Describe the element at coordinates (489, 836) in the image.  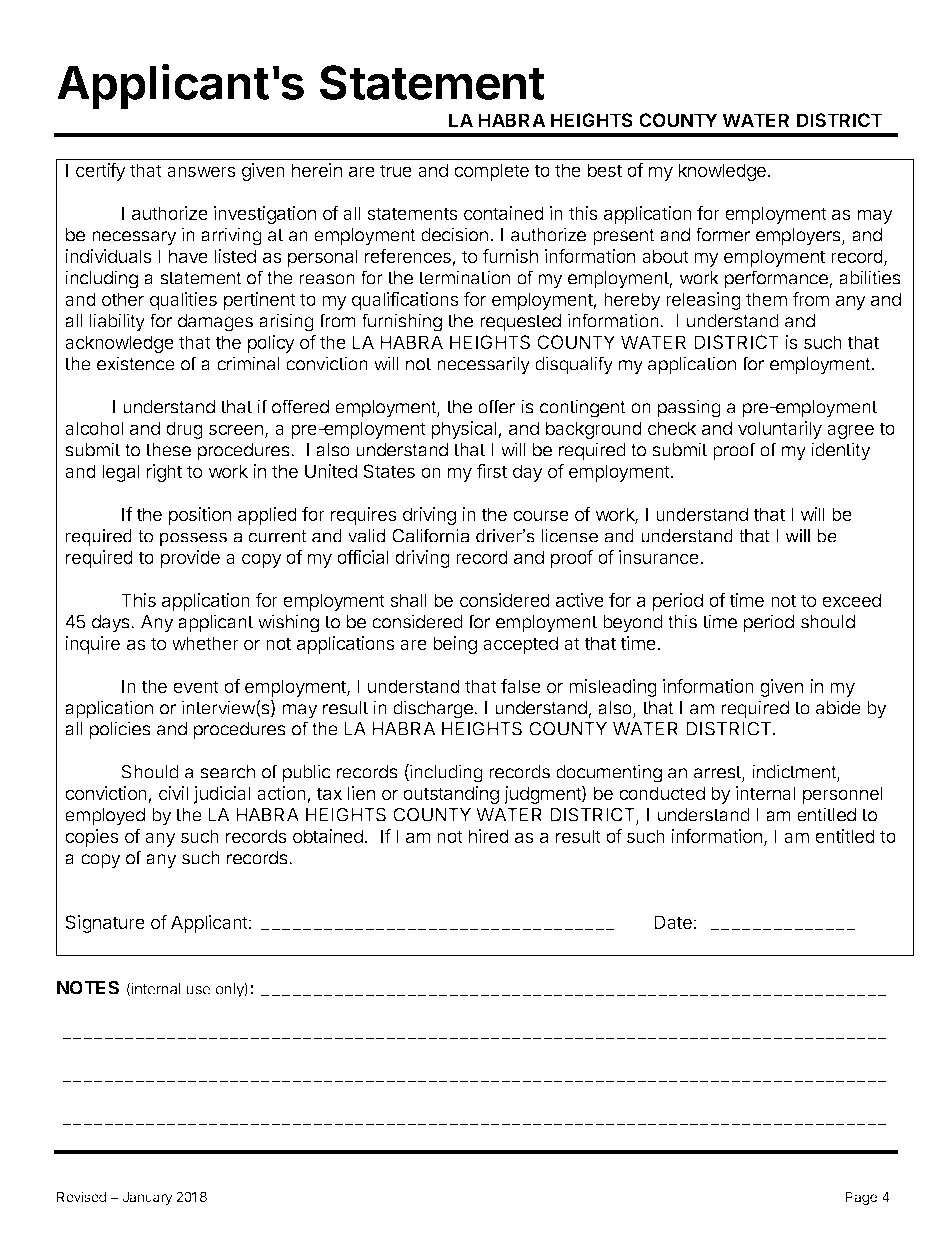
I see `hired` at that location.
